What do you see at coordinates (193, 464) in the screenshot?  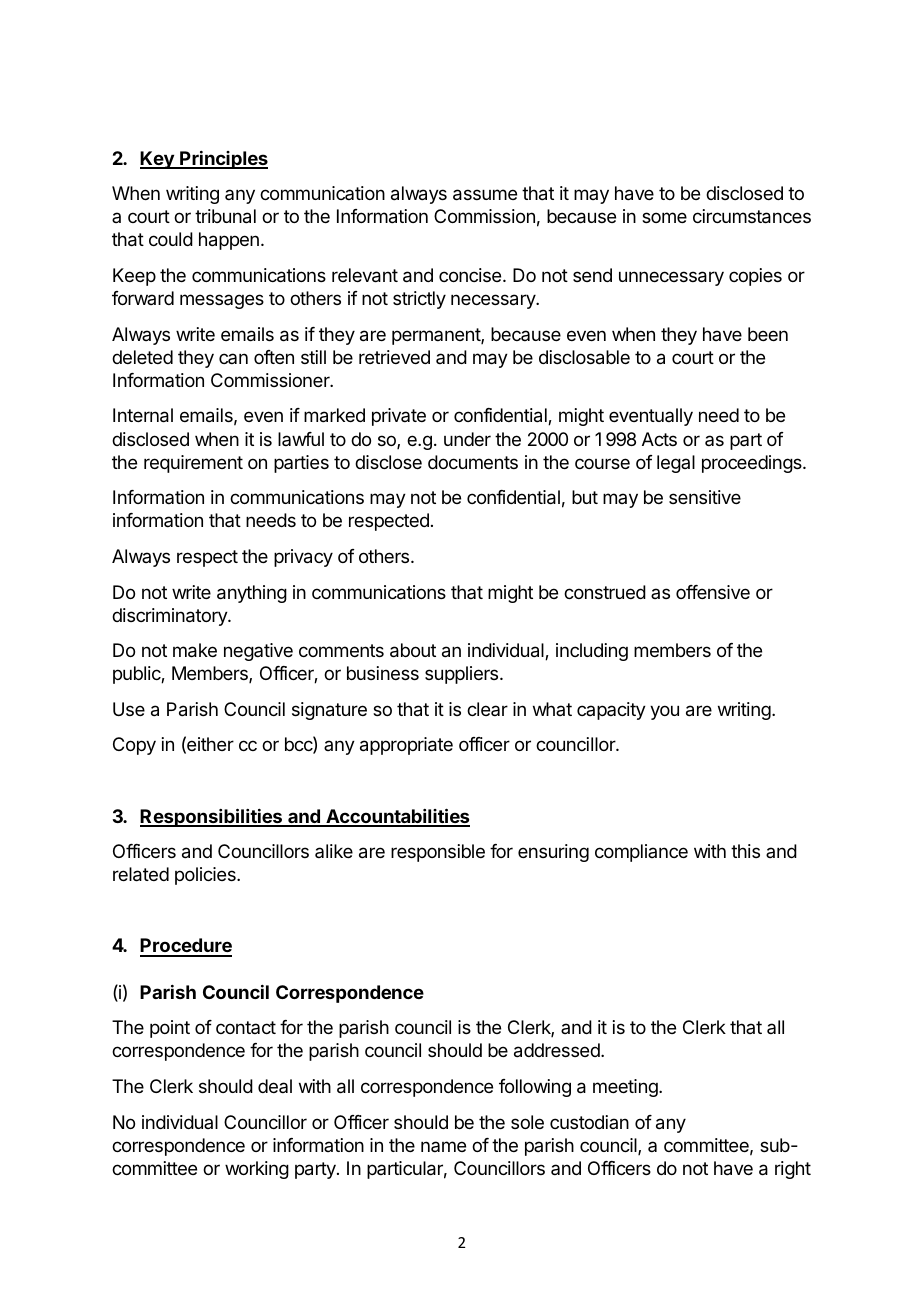 I see `requirement` at bounding box center [193, 464].
